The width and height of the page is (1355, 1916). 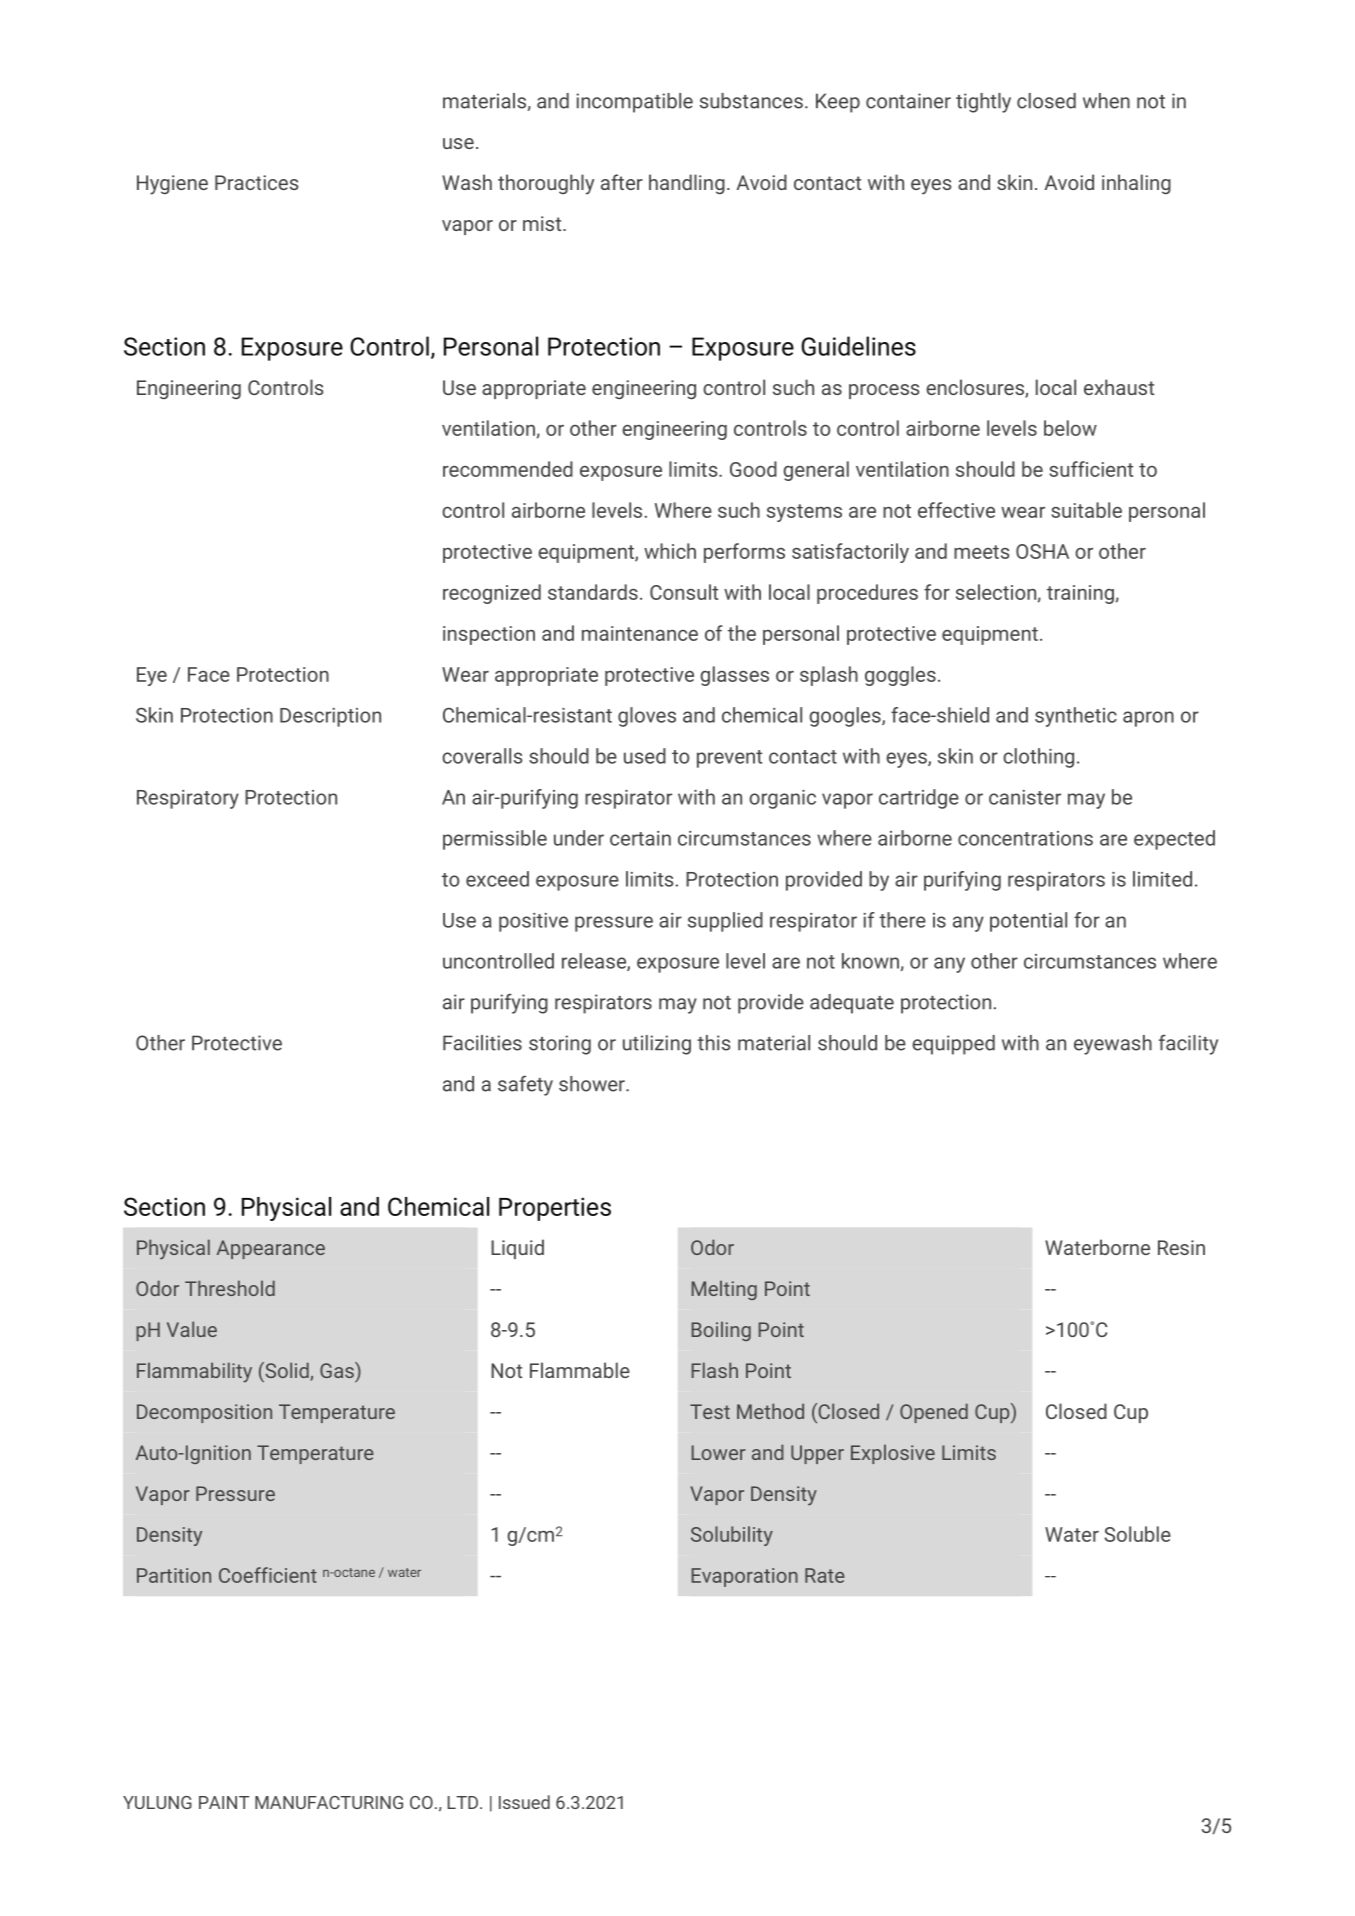 I want to click on when, so click(x=1106, y=101).
